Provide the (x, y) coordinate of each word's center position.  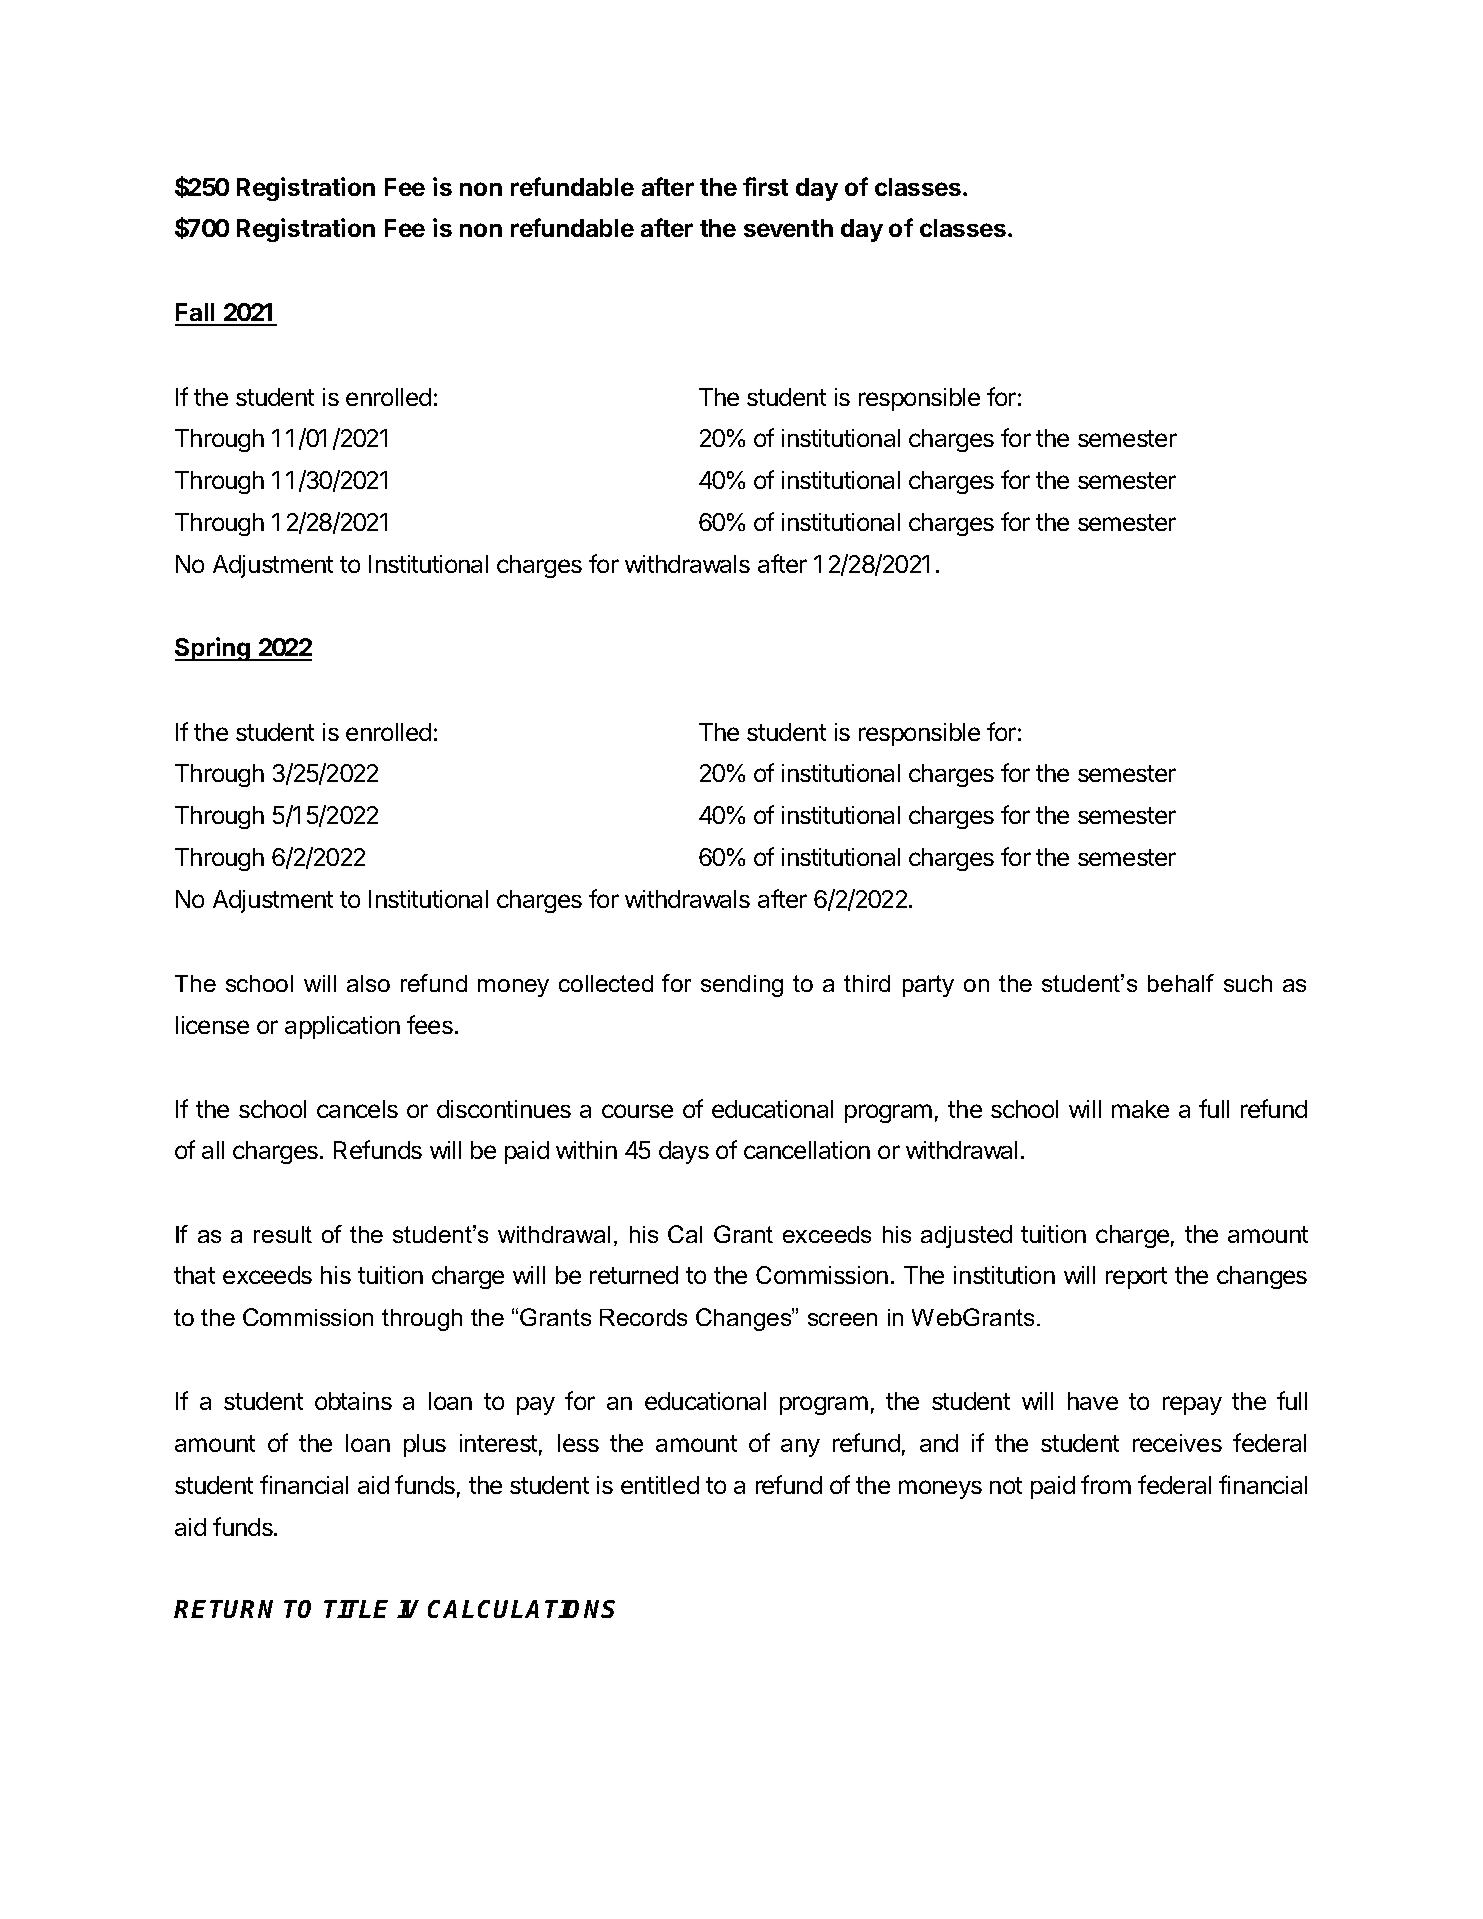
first (765, 186)
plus (425, 1445)
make (1140, 1109)
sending (742, 986)
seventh (788, 228)
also (368, 983)
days (684, 1152)
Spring (214, 649)
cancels (357, 1109)
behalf (1181, 983)
